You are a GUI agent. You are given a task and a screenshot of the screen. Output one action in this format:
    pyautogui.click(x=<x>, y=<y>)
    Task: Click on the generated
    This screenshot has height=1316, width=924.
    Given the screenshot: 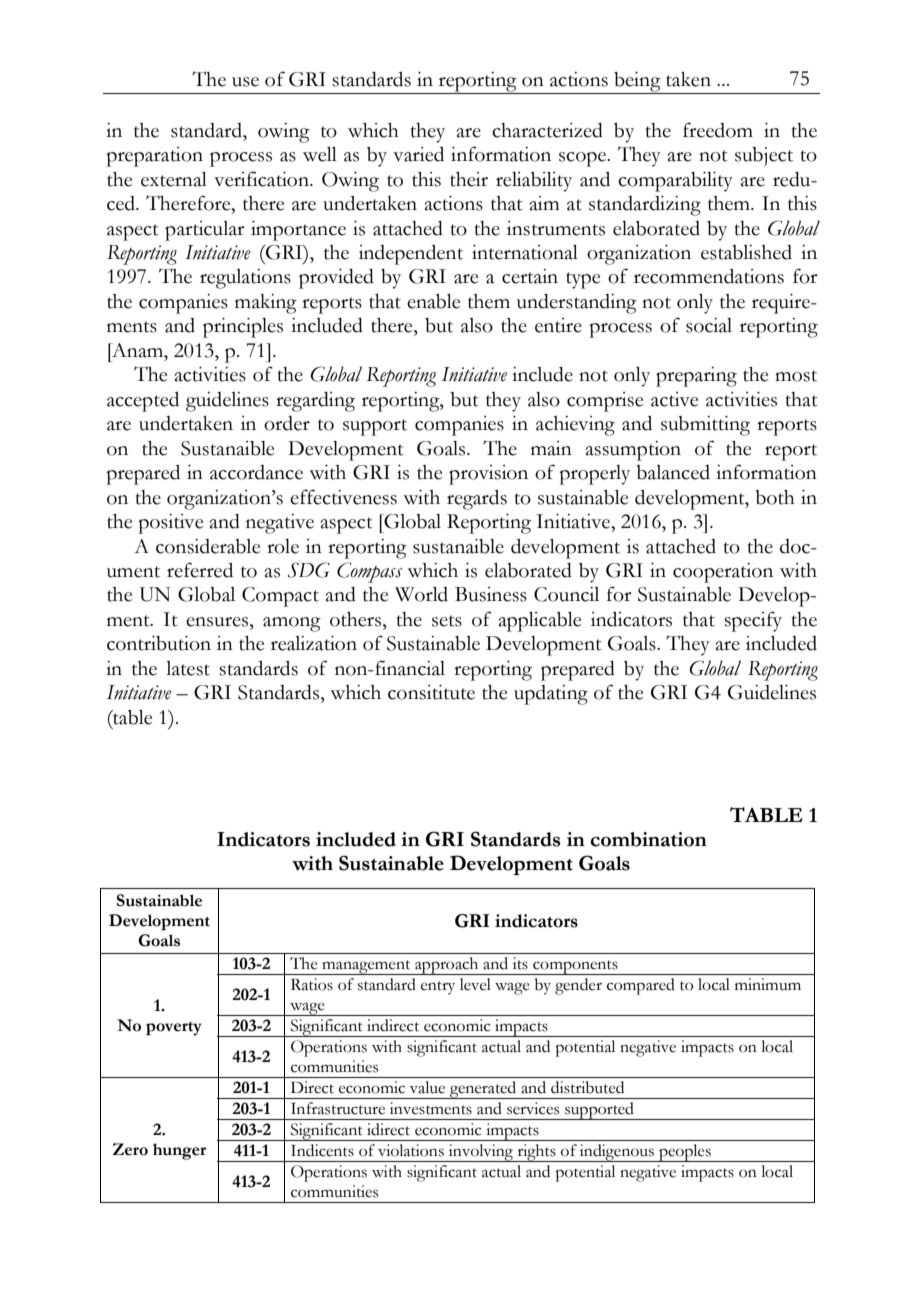 What is the action you would take?
    pyautogui.click(x=483, y=1090)
